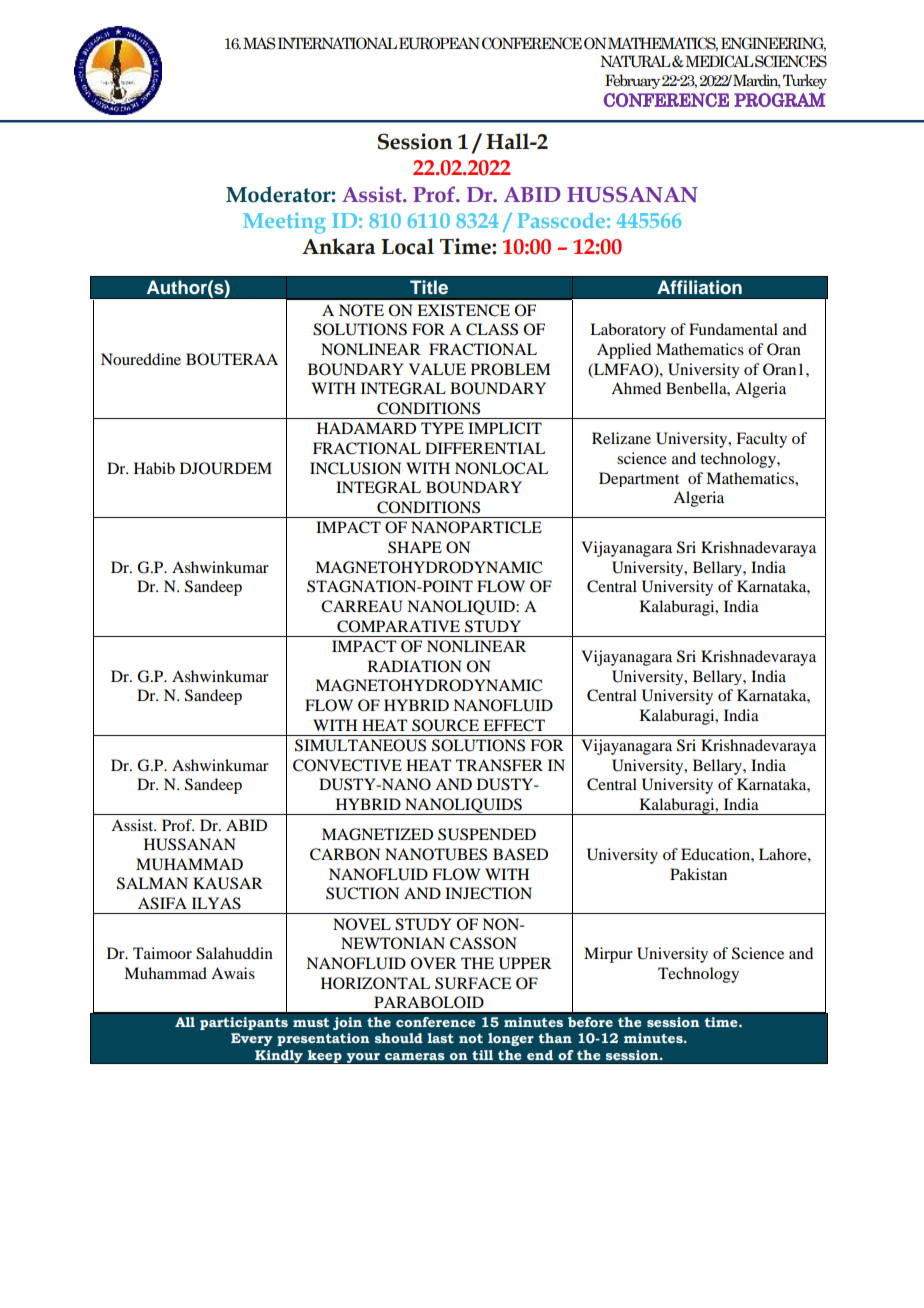  What do you see at coordinates (259, 43) in the page?
I see `MAS` at bounding box center [259, 43].
